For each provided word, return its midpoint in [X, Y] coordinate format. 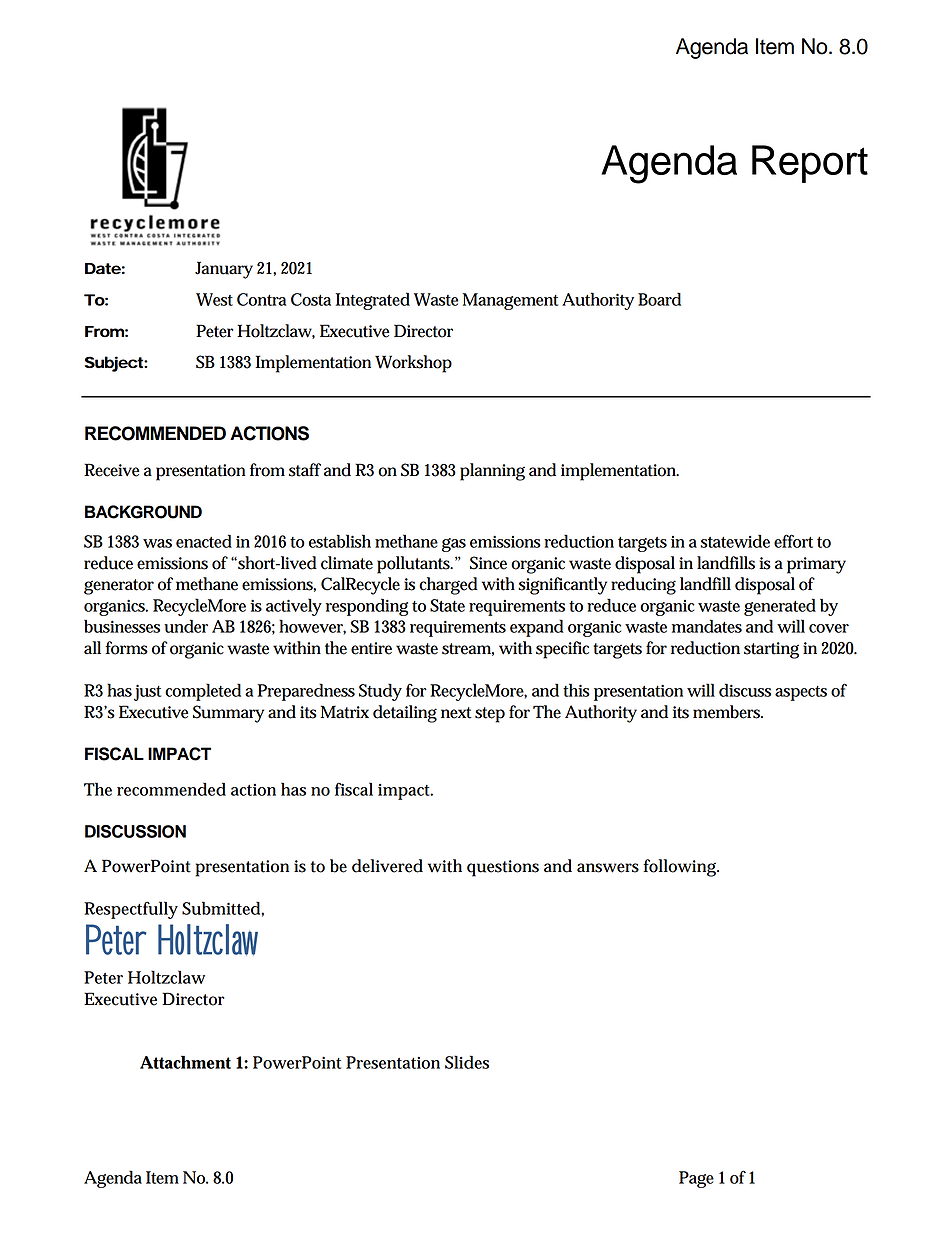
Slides [467, 1062]
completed [203, 692]
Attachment [185, 1062]
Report [810, 164]
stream [468, 649]
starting [771, 650]
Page [696, 1179]
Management [510, 301]
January [224, 270]
